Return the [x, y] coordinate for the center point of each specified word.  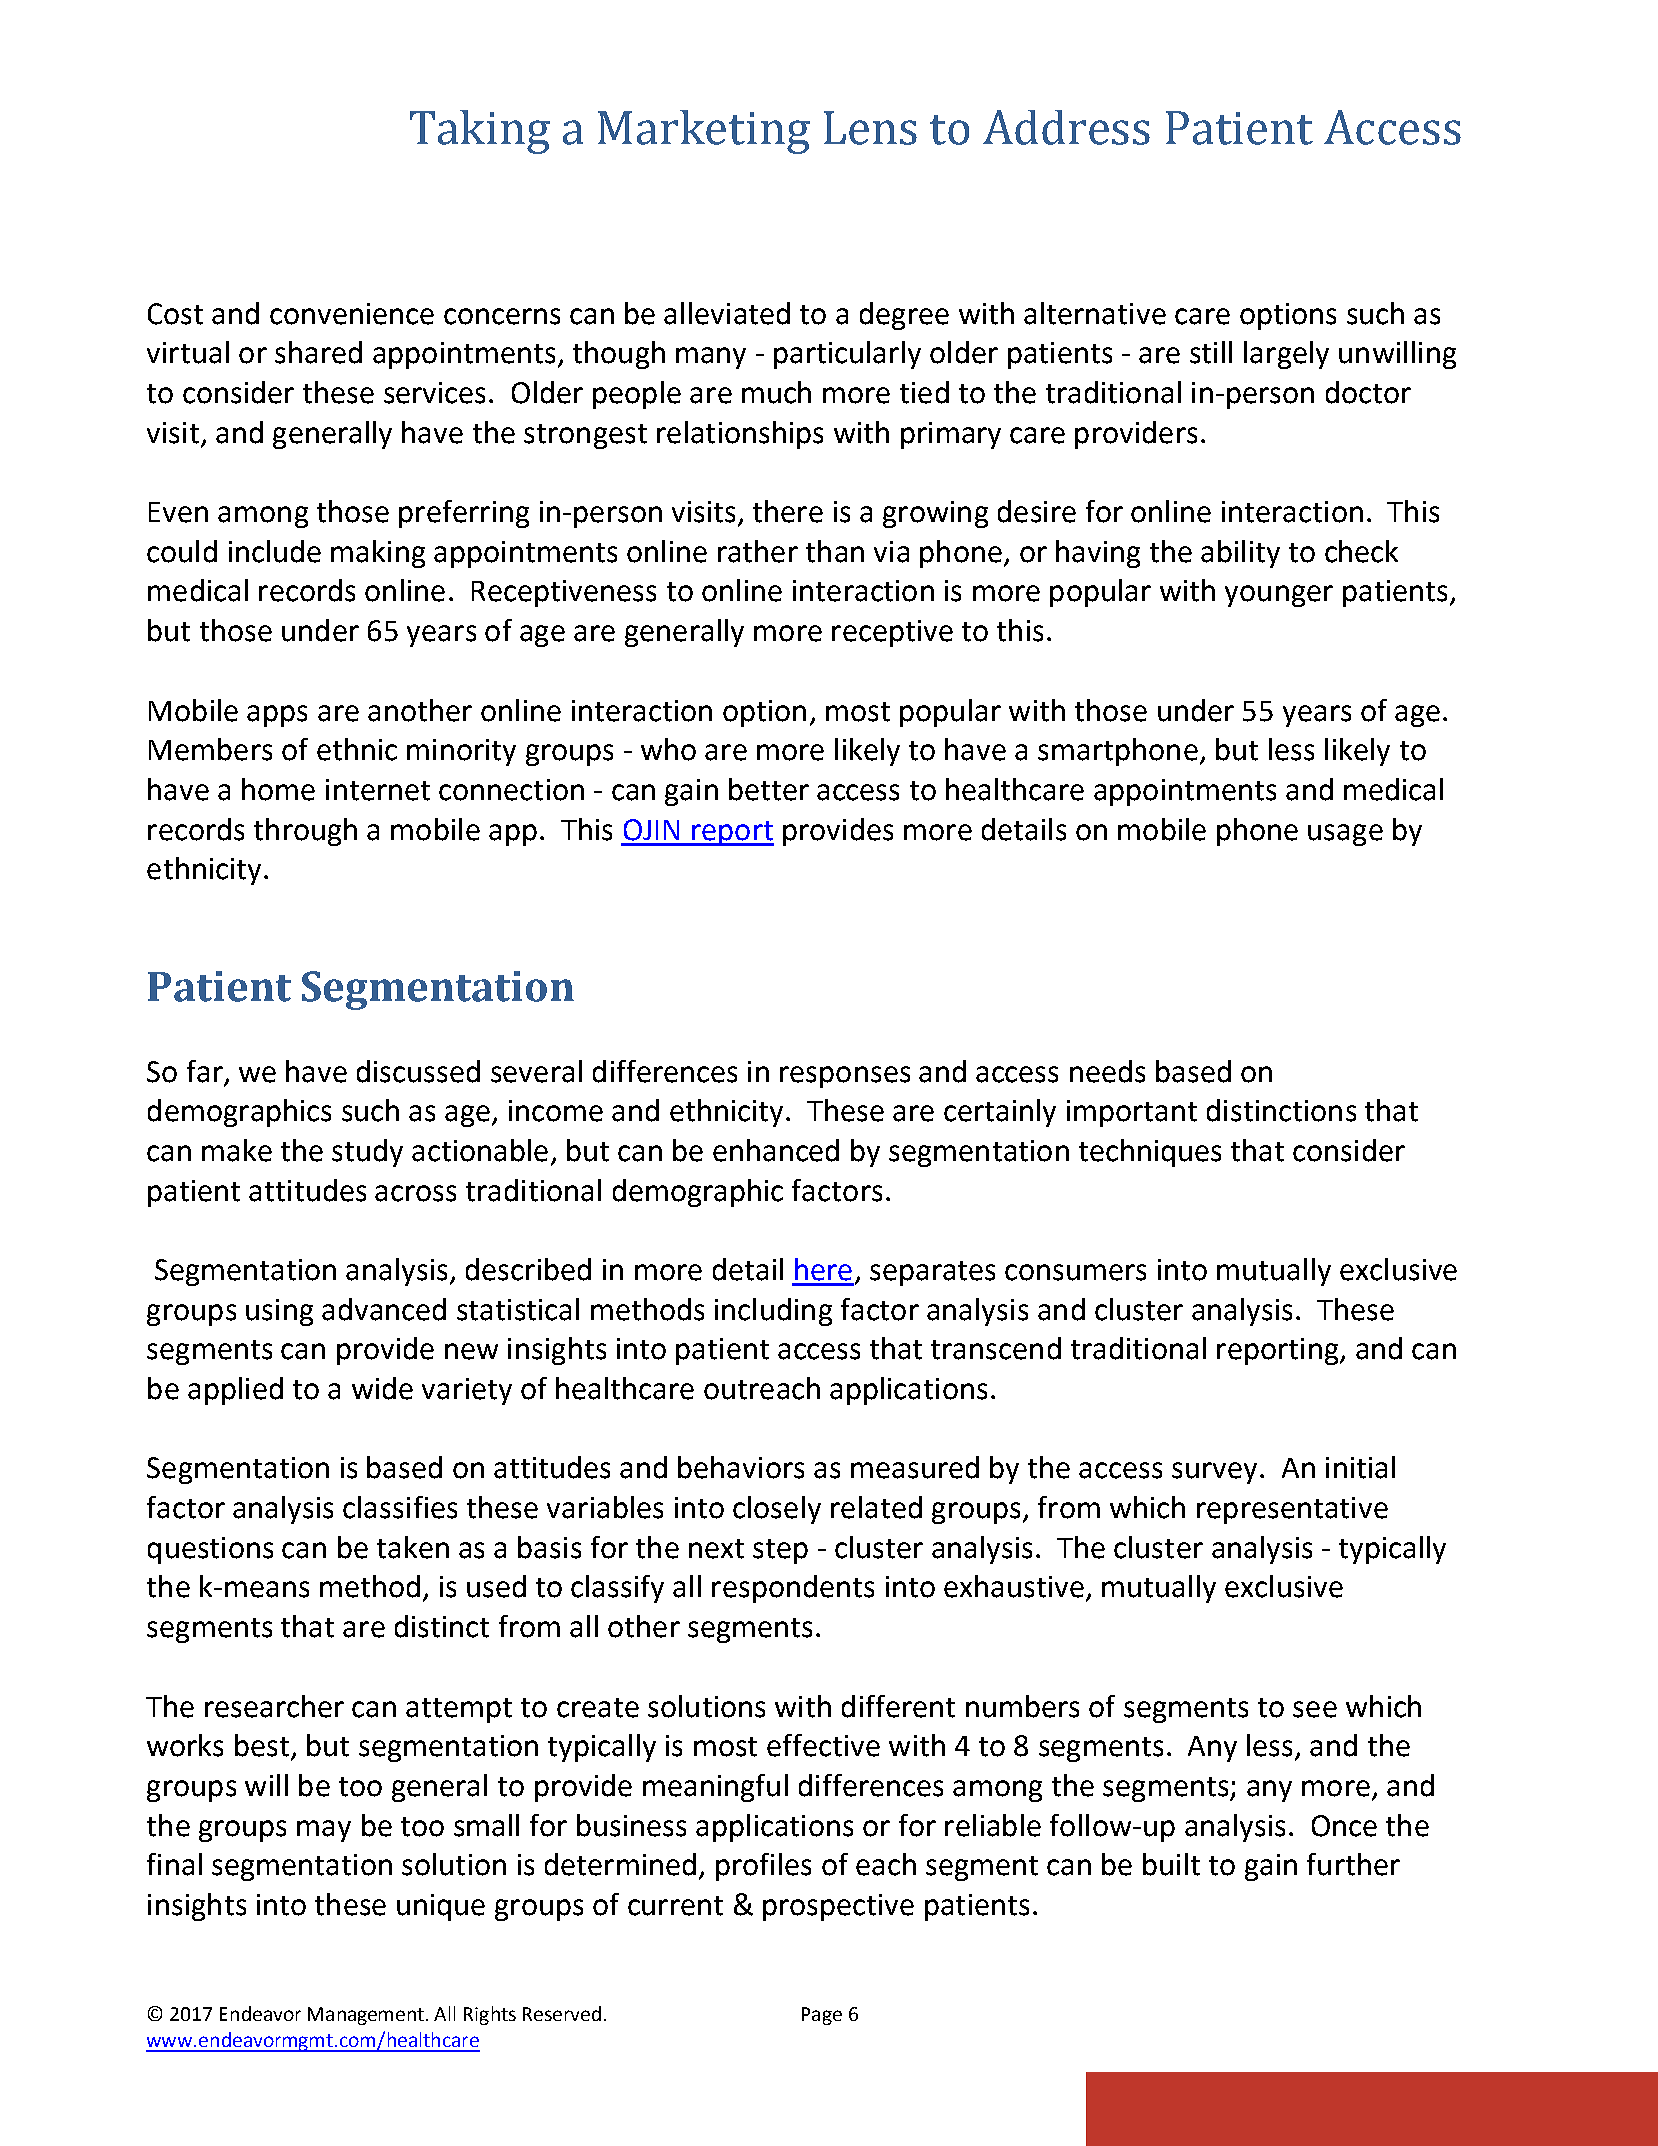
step [780, 1551]
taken [413, 1547]
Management [367, 2016]
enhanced [776, 1150]
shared [318, 352]
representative [1292, 1510]
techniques [1150, 1153]
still [1211, 352]
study [367, 1153]
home [278, 789]
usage [1345, 835]
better [769, 789]
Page [822, 2016]
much [776, 392]
